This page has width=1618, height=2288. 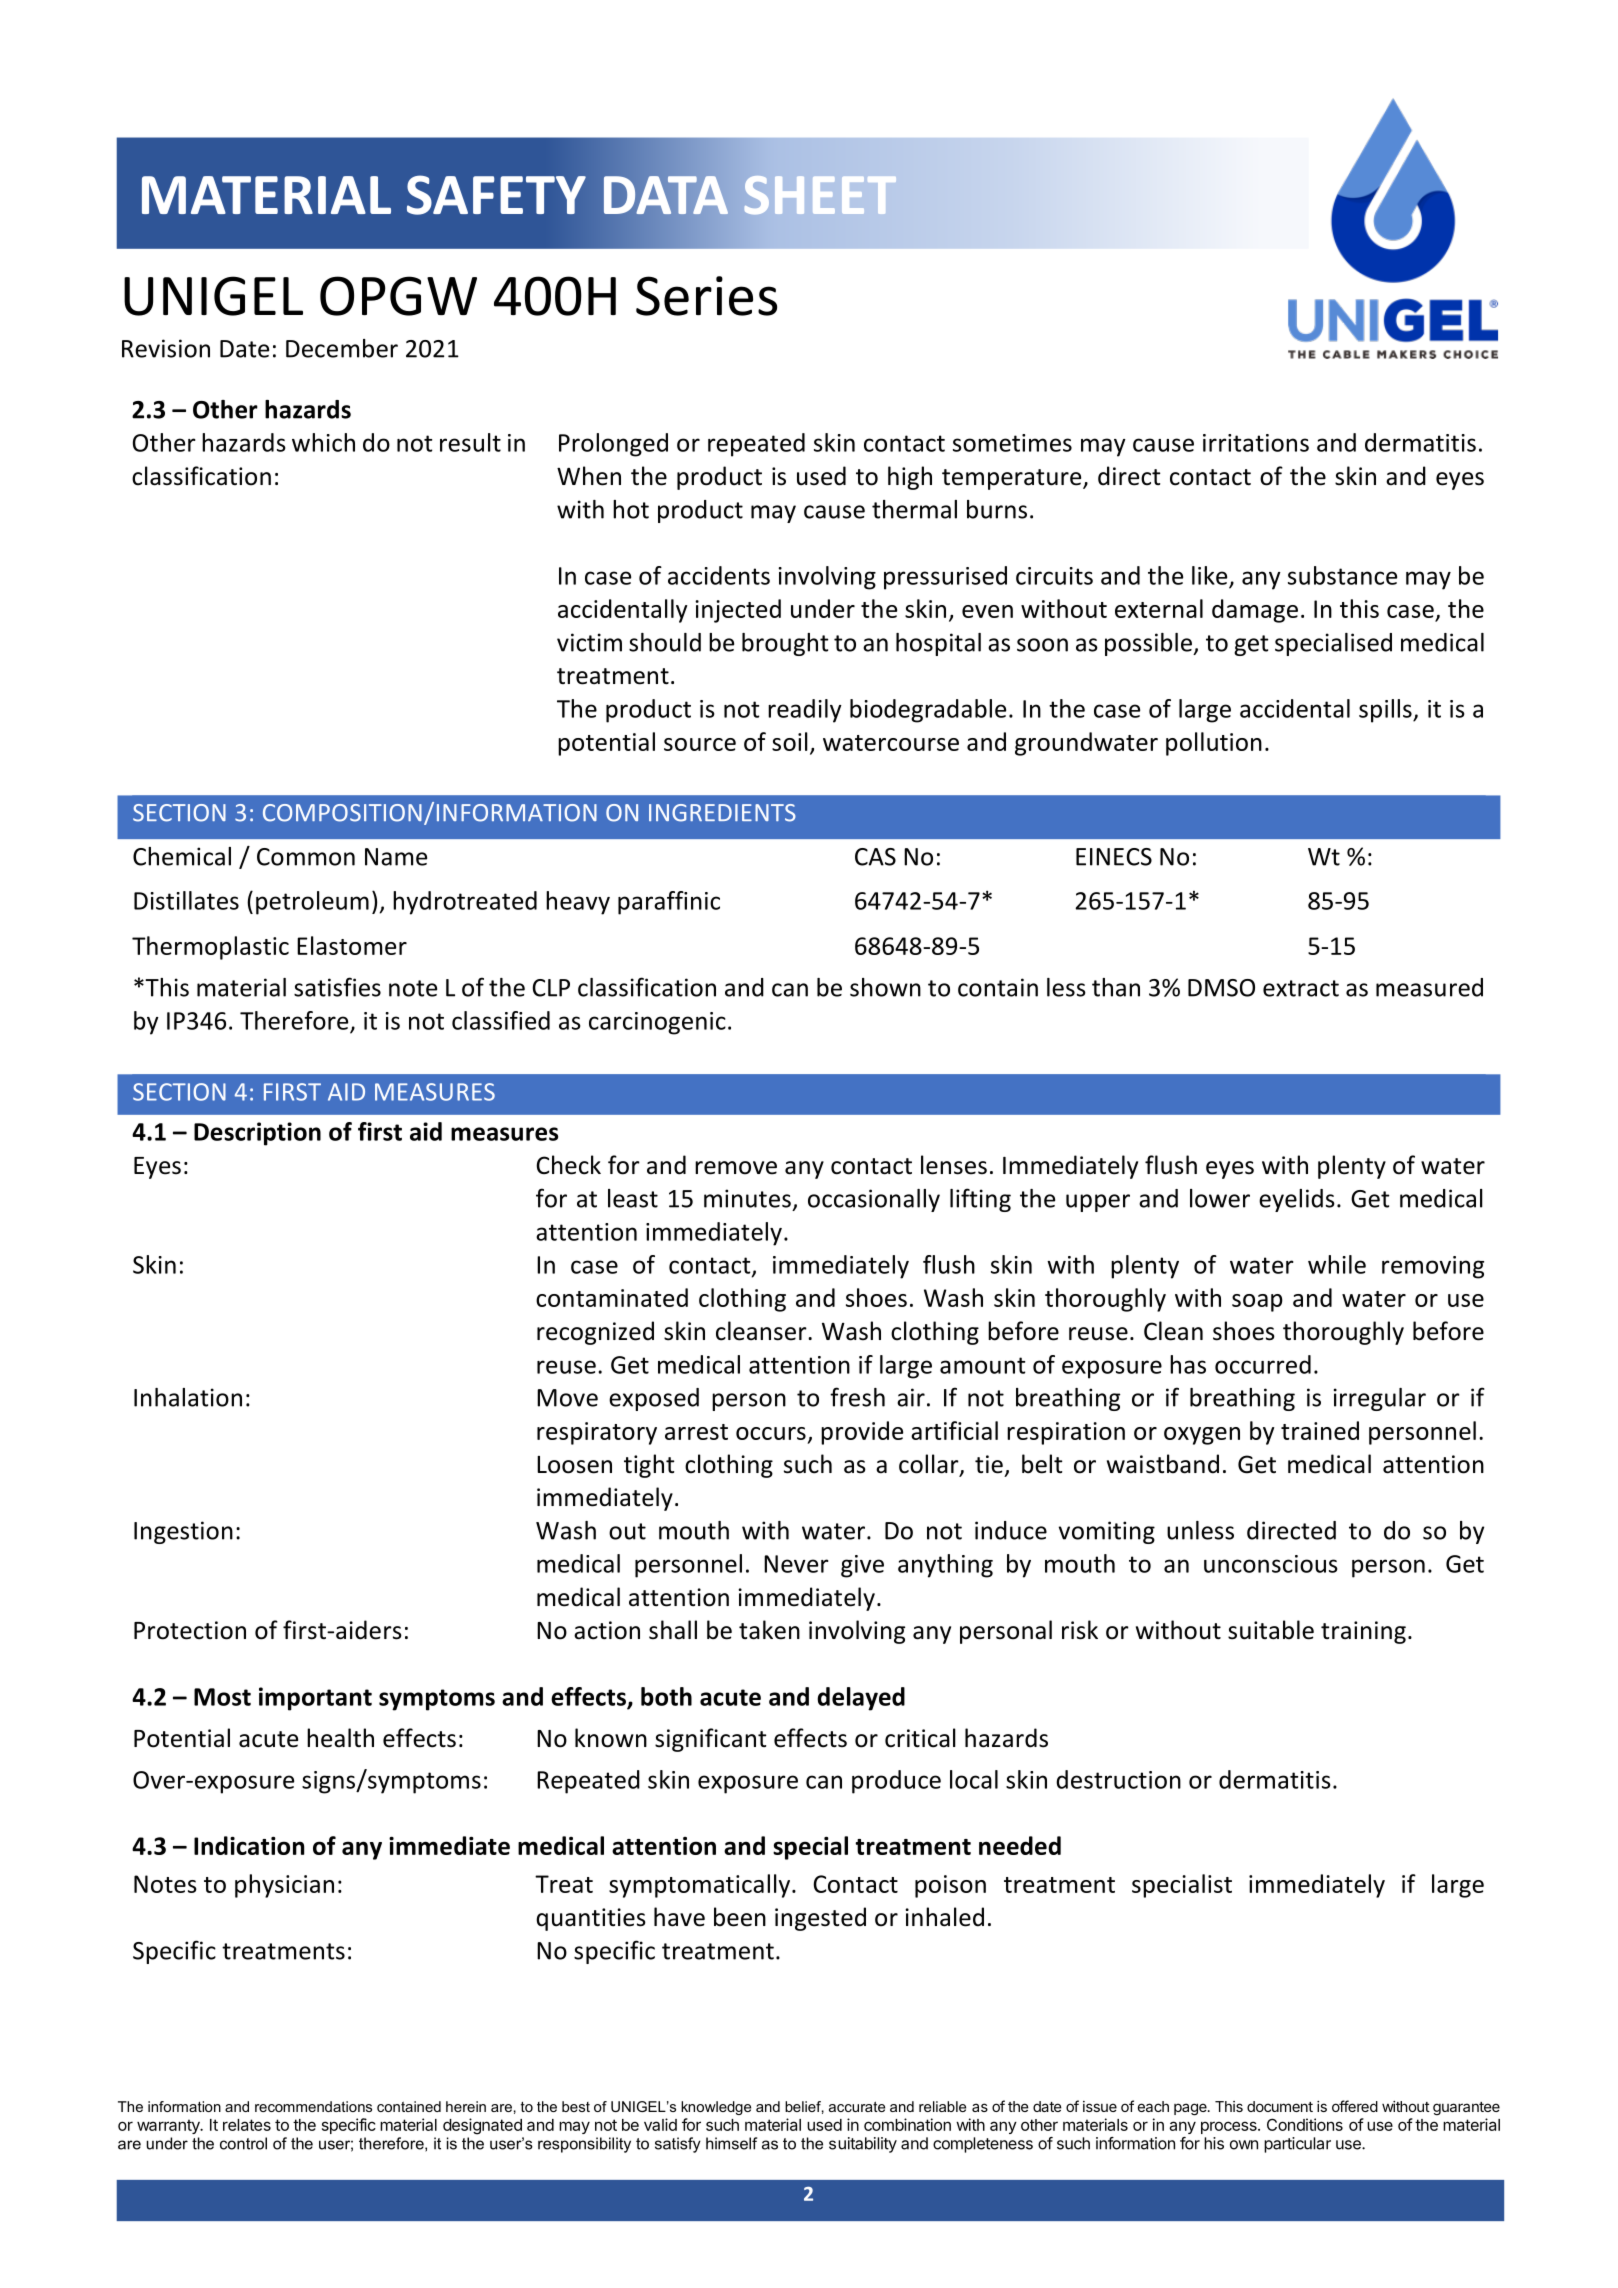 I want to click on Description, so click(x=257, y=1134).
